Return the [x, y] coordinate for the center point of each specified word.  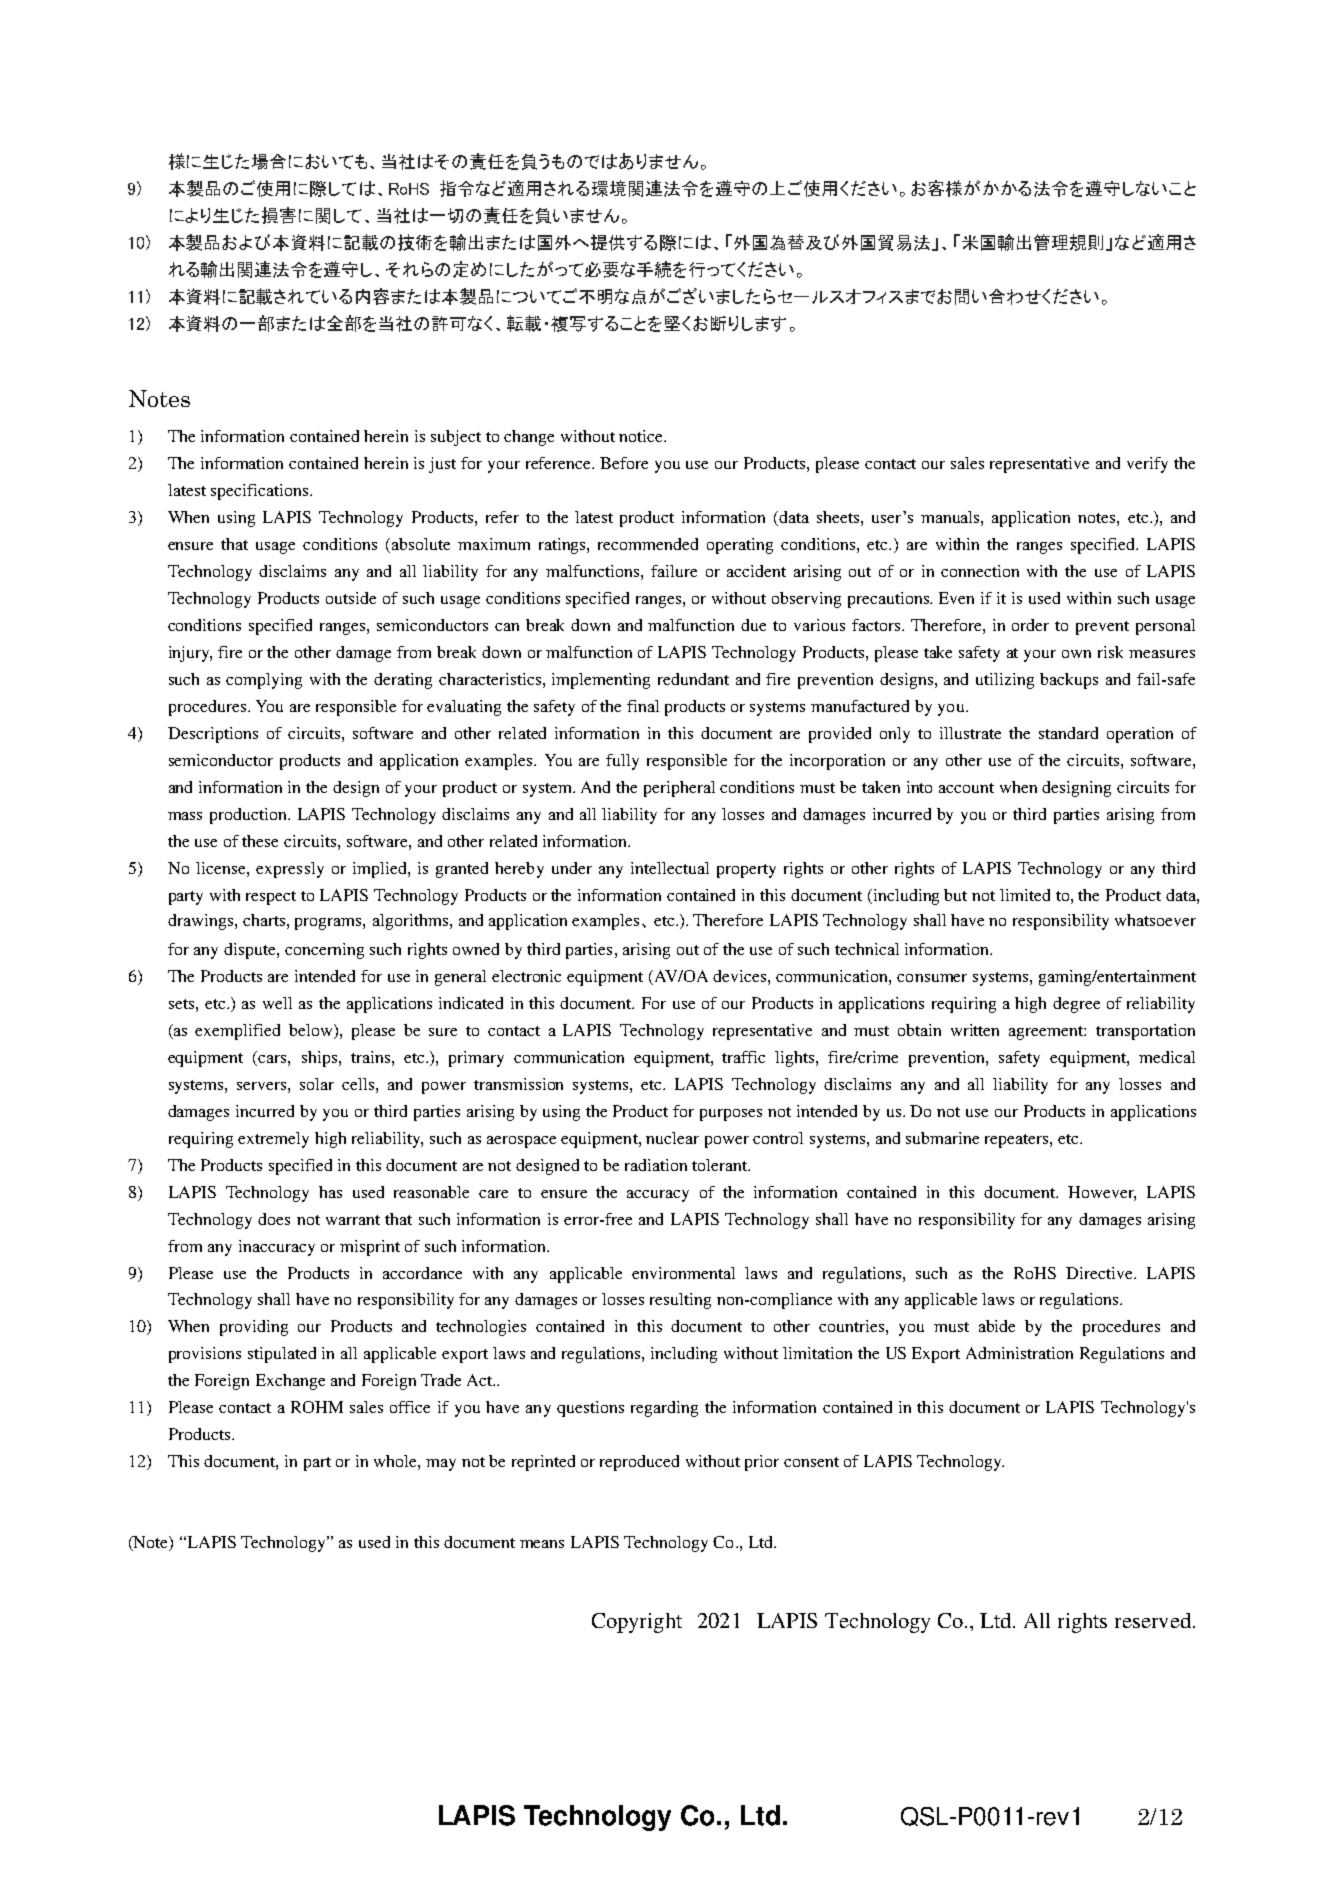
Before [624, 463]
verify [1147, 465]
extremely [273, 1140]
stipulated [282, 1355]
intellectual [670, 868]
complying [264, 681]
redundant [693, 679]
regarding [664, 1409]
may [441, 1465]
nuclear [672, 1138]
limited [1025, 895]
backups [1069, 681]
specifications [261, 492]
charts [264, 920]
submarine [942, 1138]
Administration [1019, 1353]
